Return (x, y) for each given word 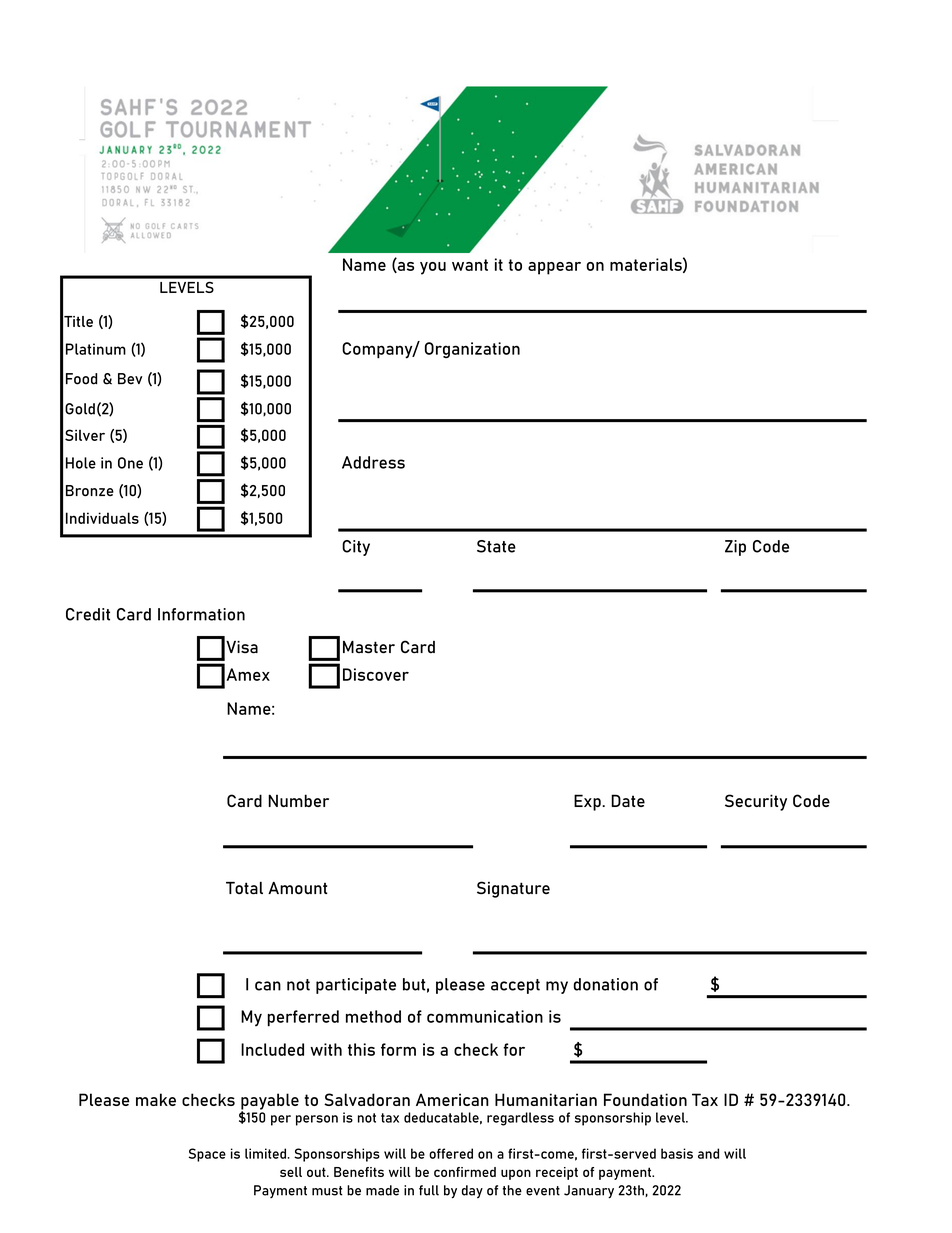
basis (677, 1153)
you (433, 268)
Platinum (96, 349)
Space (207, 1155)
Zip (735, 548)
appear (554, 268)
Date (628, 800)
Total (244, 888)
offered (451, 1153)
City (356, 548)
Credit (88, 614)
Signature (513, 889)
